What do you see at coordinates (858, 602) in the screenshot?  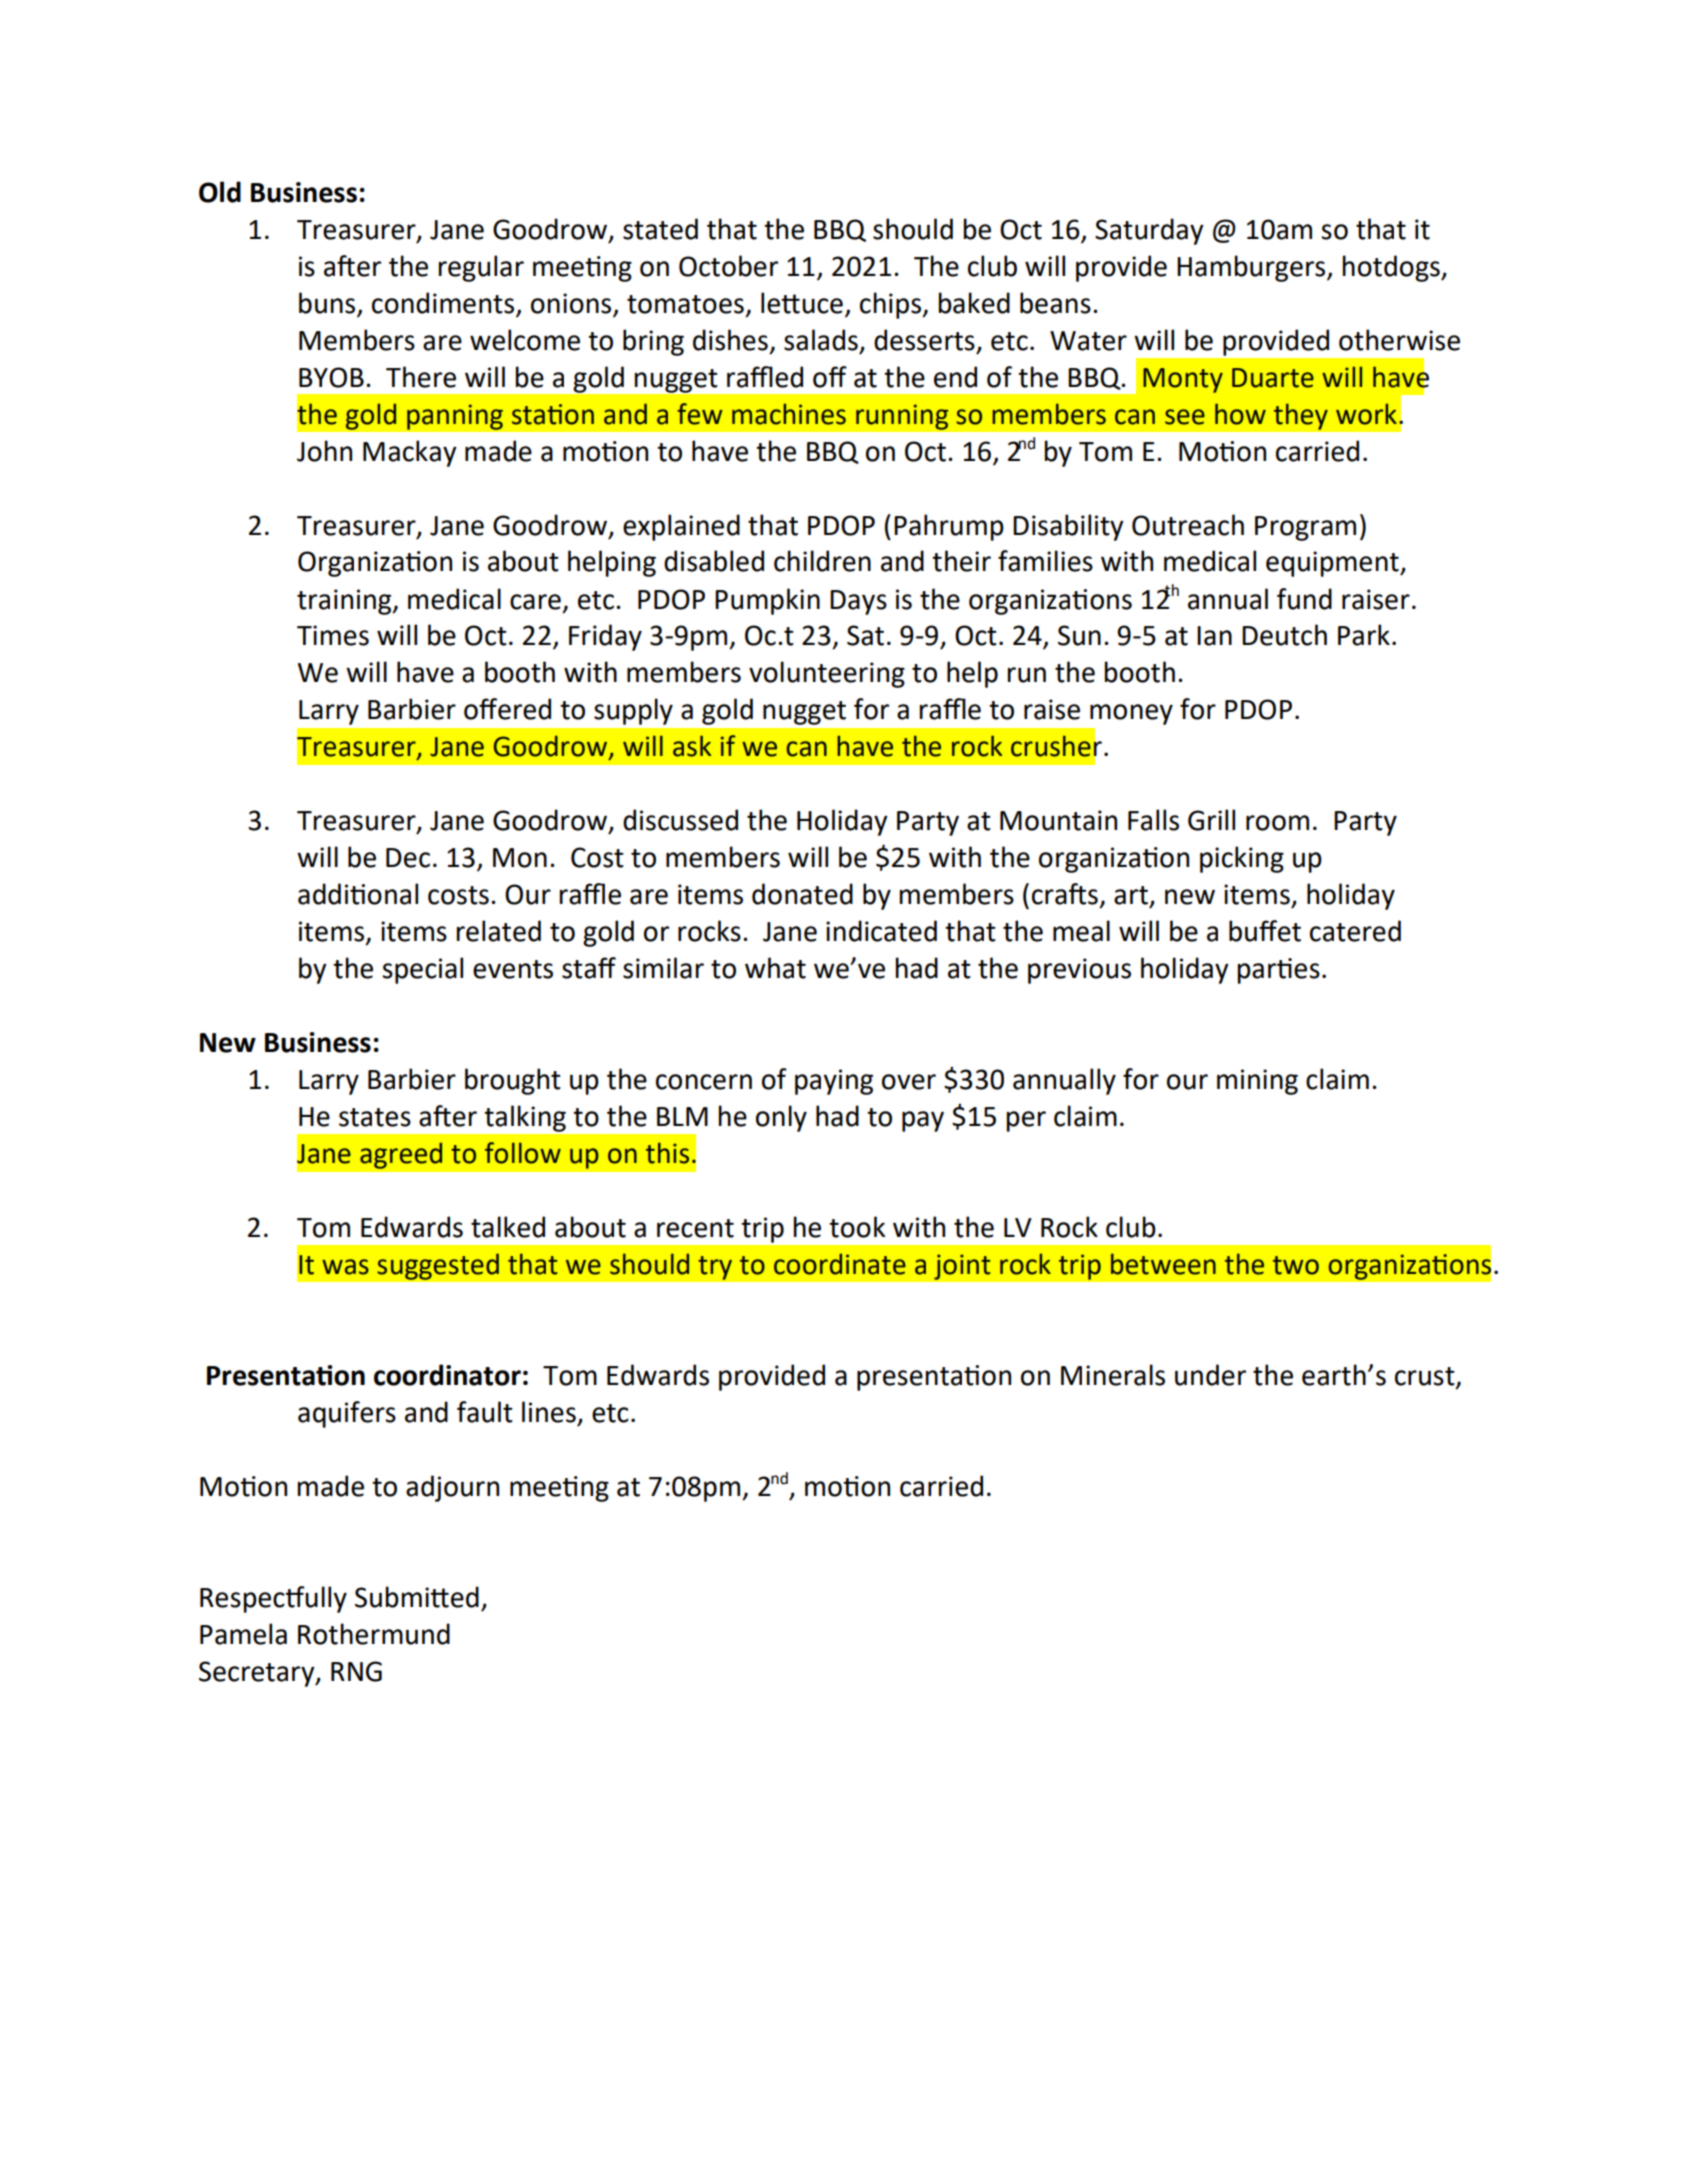 I see `Days` at bounding box center [858, 602].
